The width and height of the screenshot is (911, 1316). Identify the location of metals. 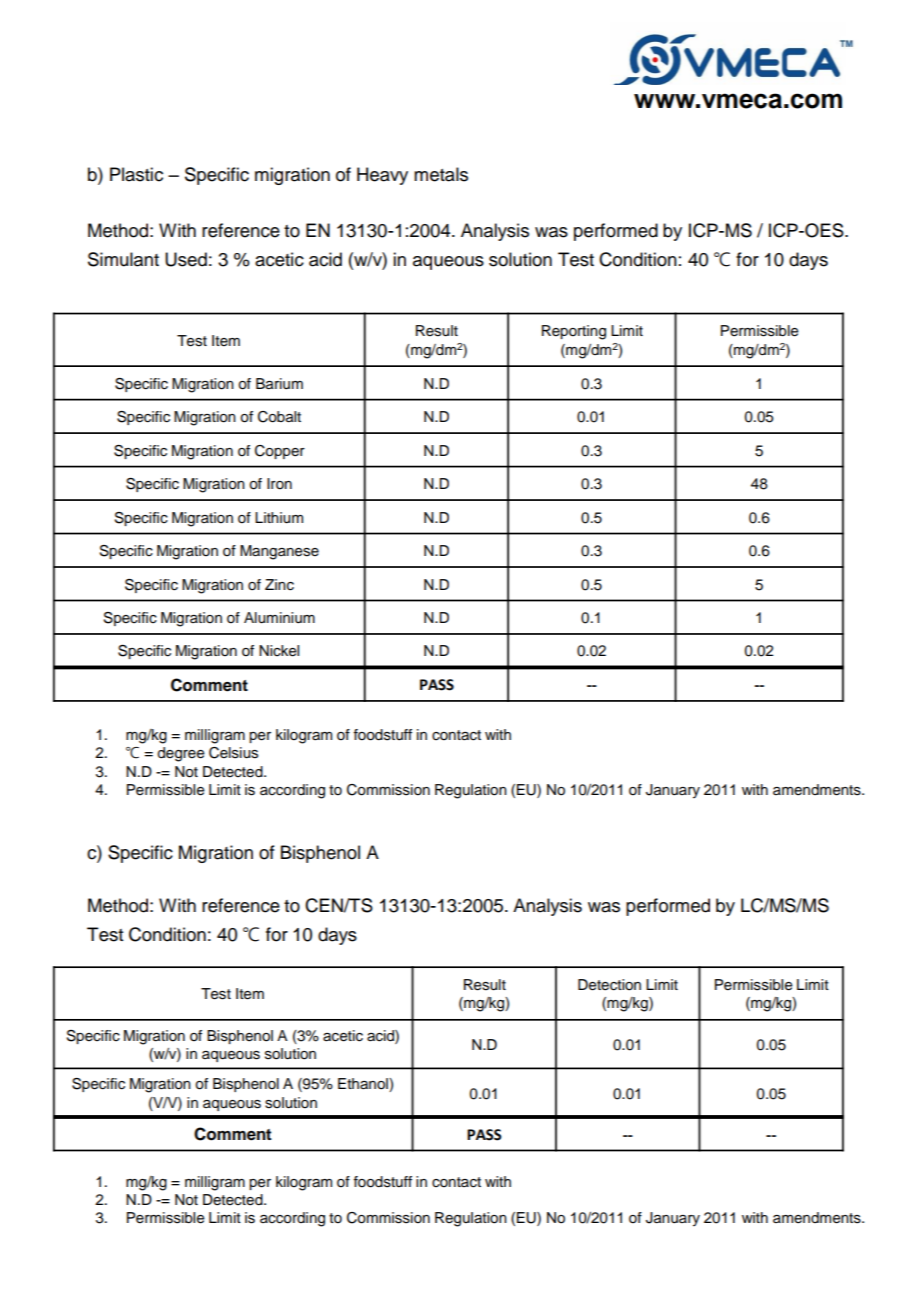
(441, 174).
